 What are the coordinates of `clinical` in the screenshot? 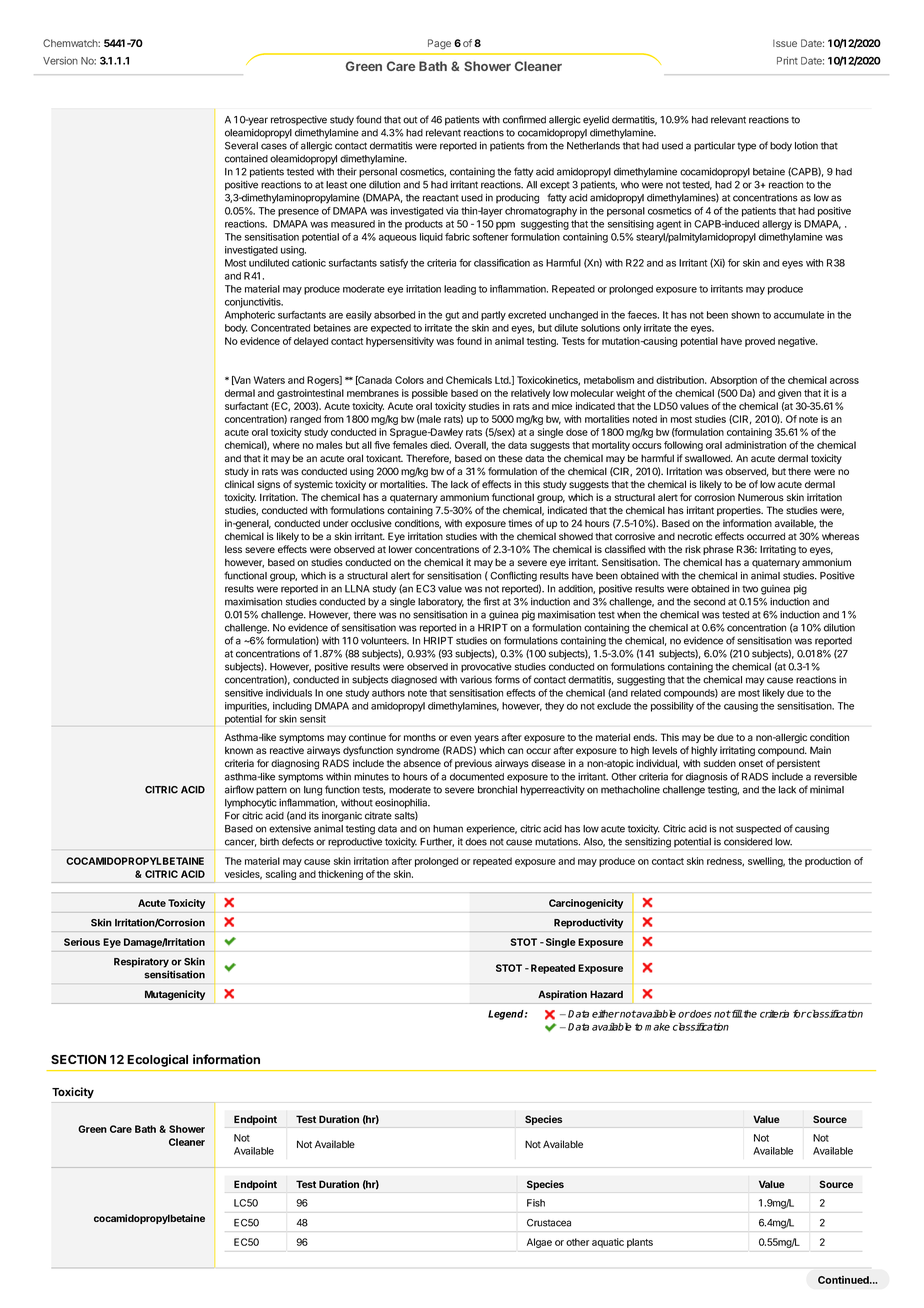 It's located at (239, 484).
